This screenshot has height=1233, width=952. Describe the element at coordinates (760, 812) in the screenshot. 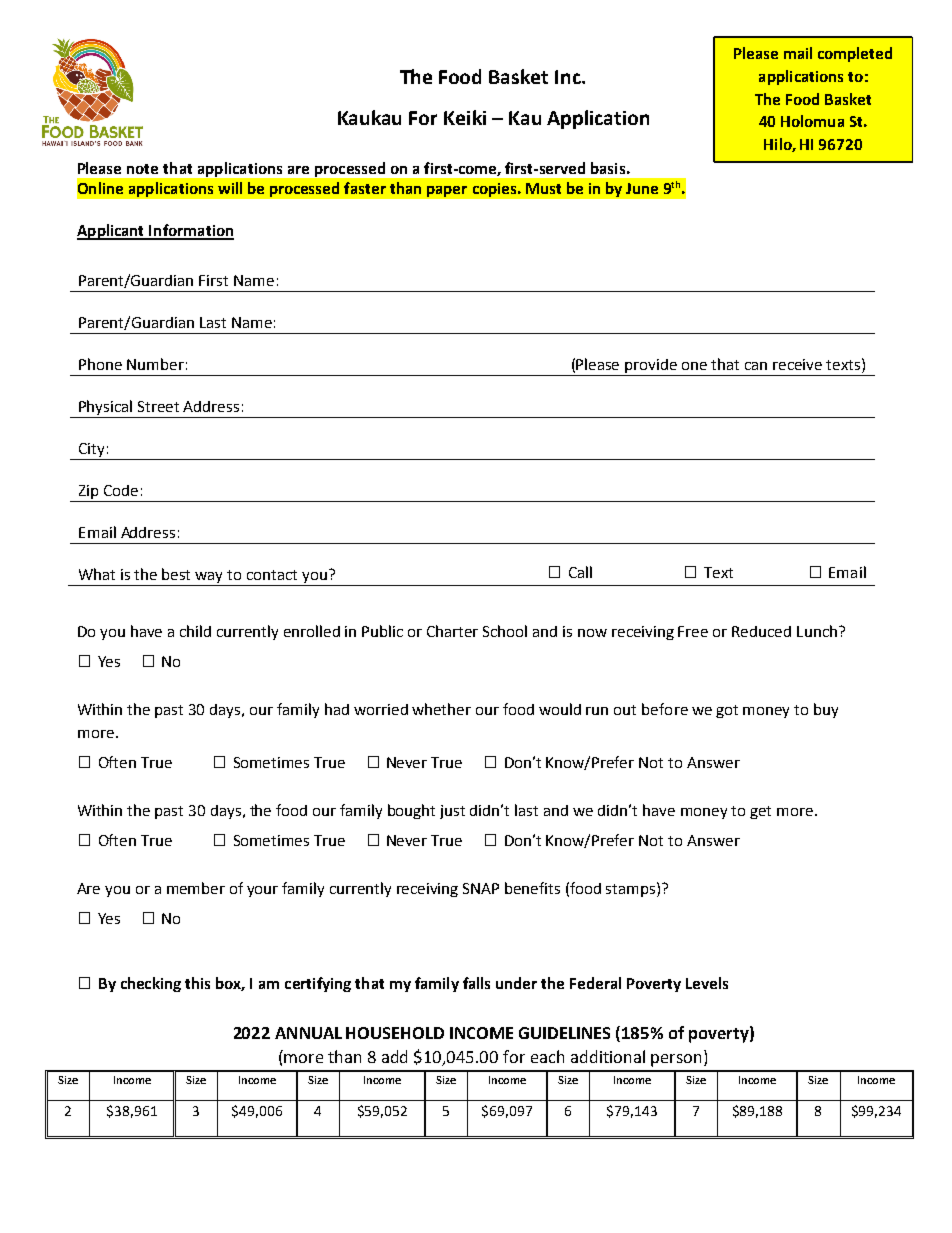

I see `get` at that location.
